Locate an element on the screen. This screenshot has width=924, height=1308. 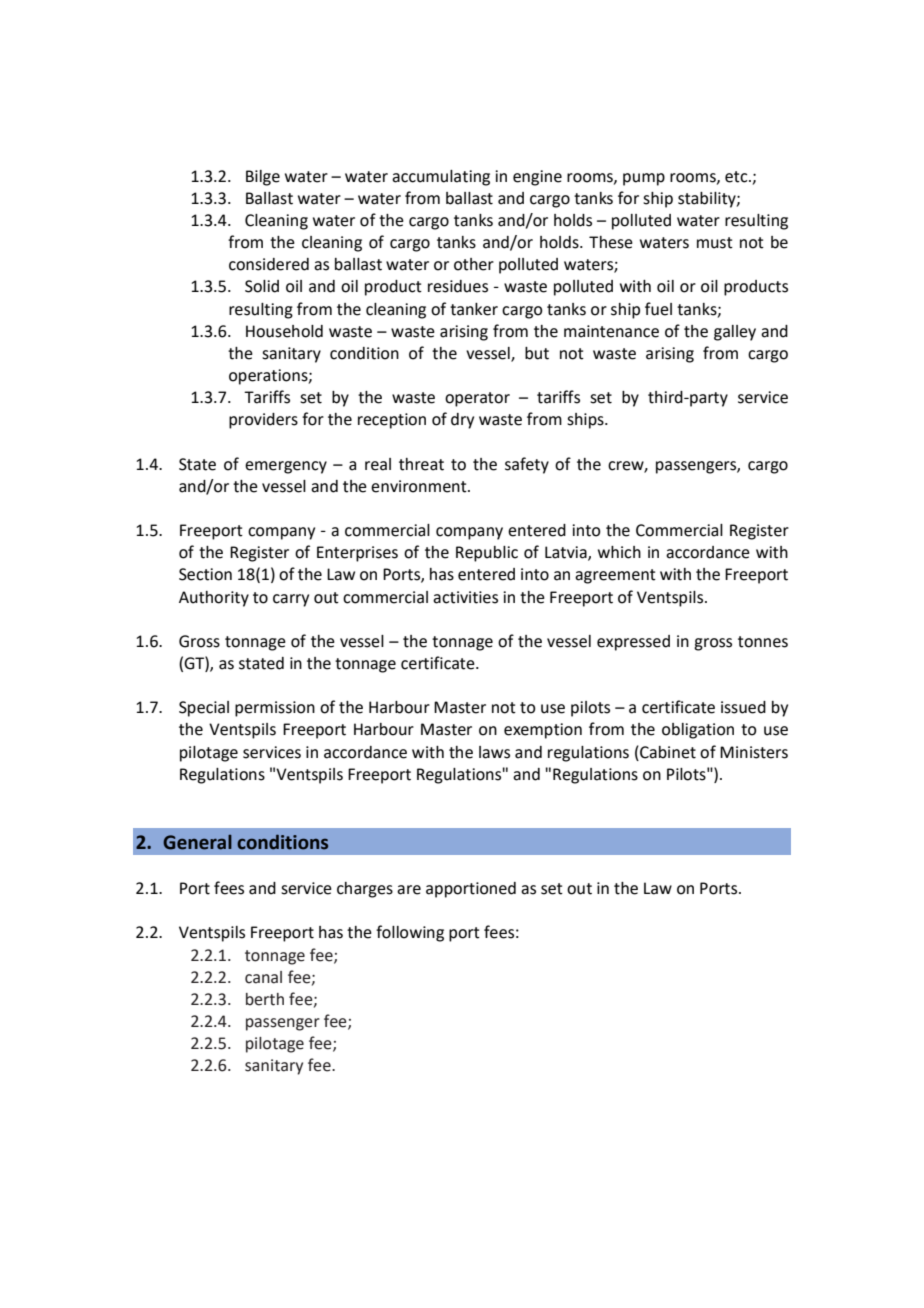
canal is located at coordinates (263, 977).
